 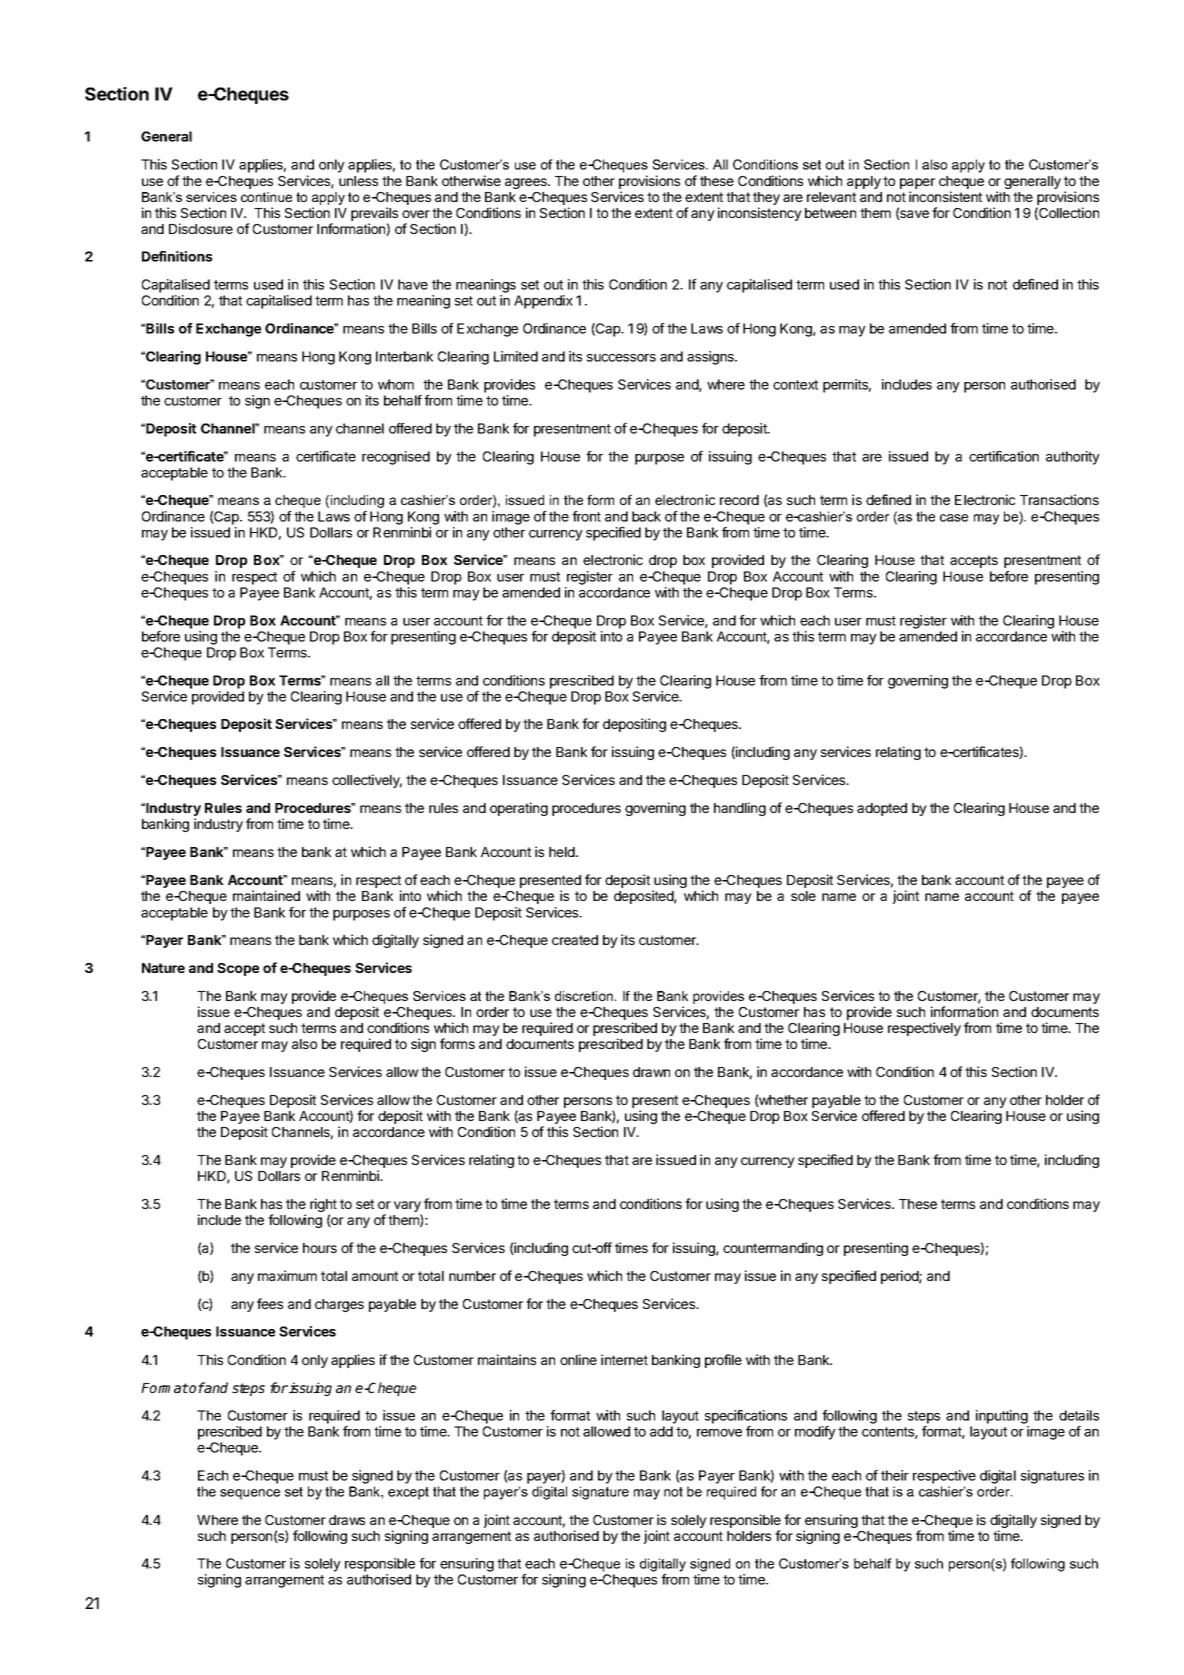 I want to click on continue, so click(x=266, y=197).
